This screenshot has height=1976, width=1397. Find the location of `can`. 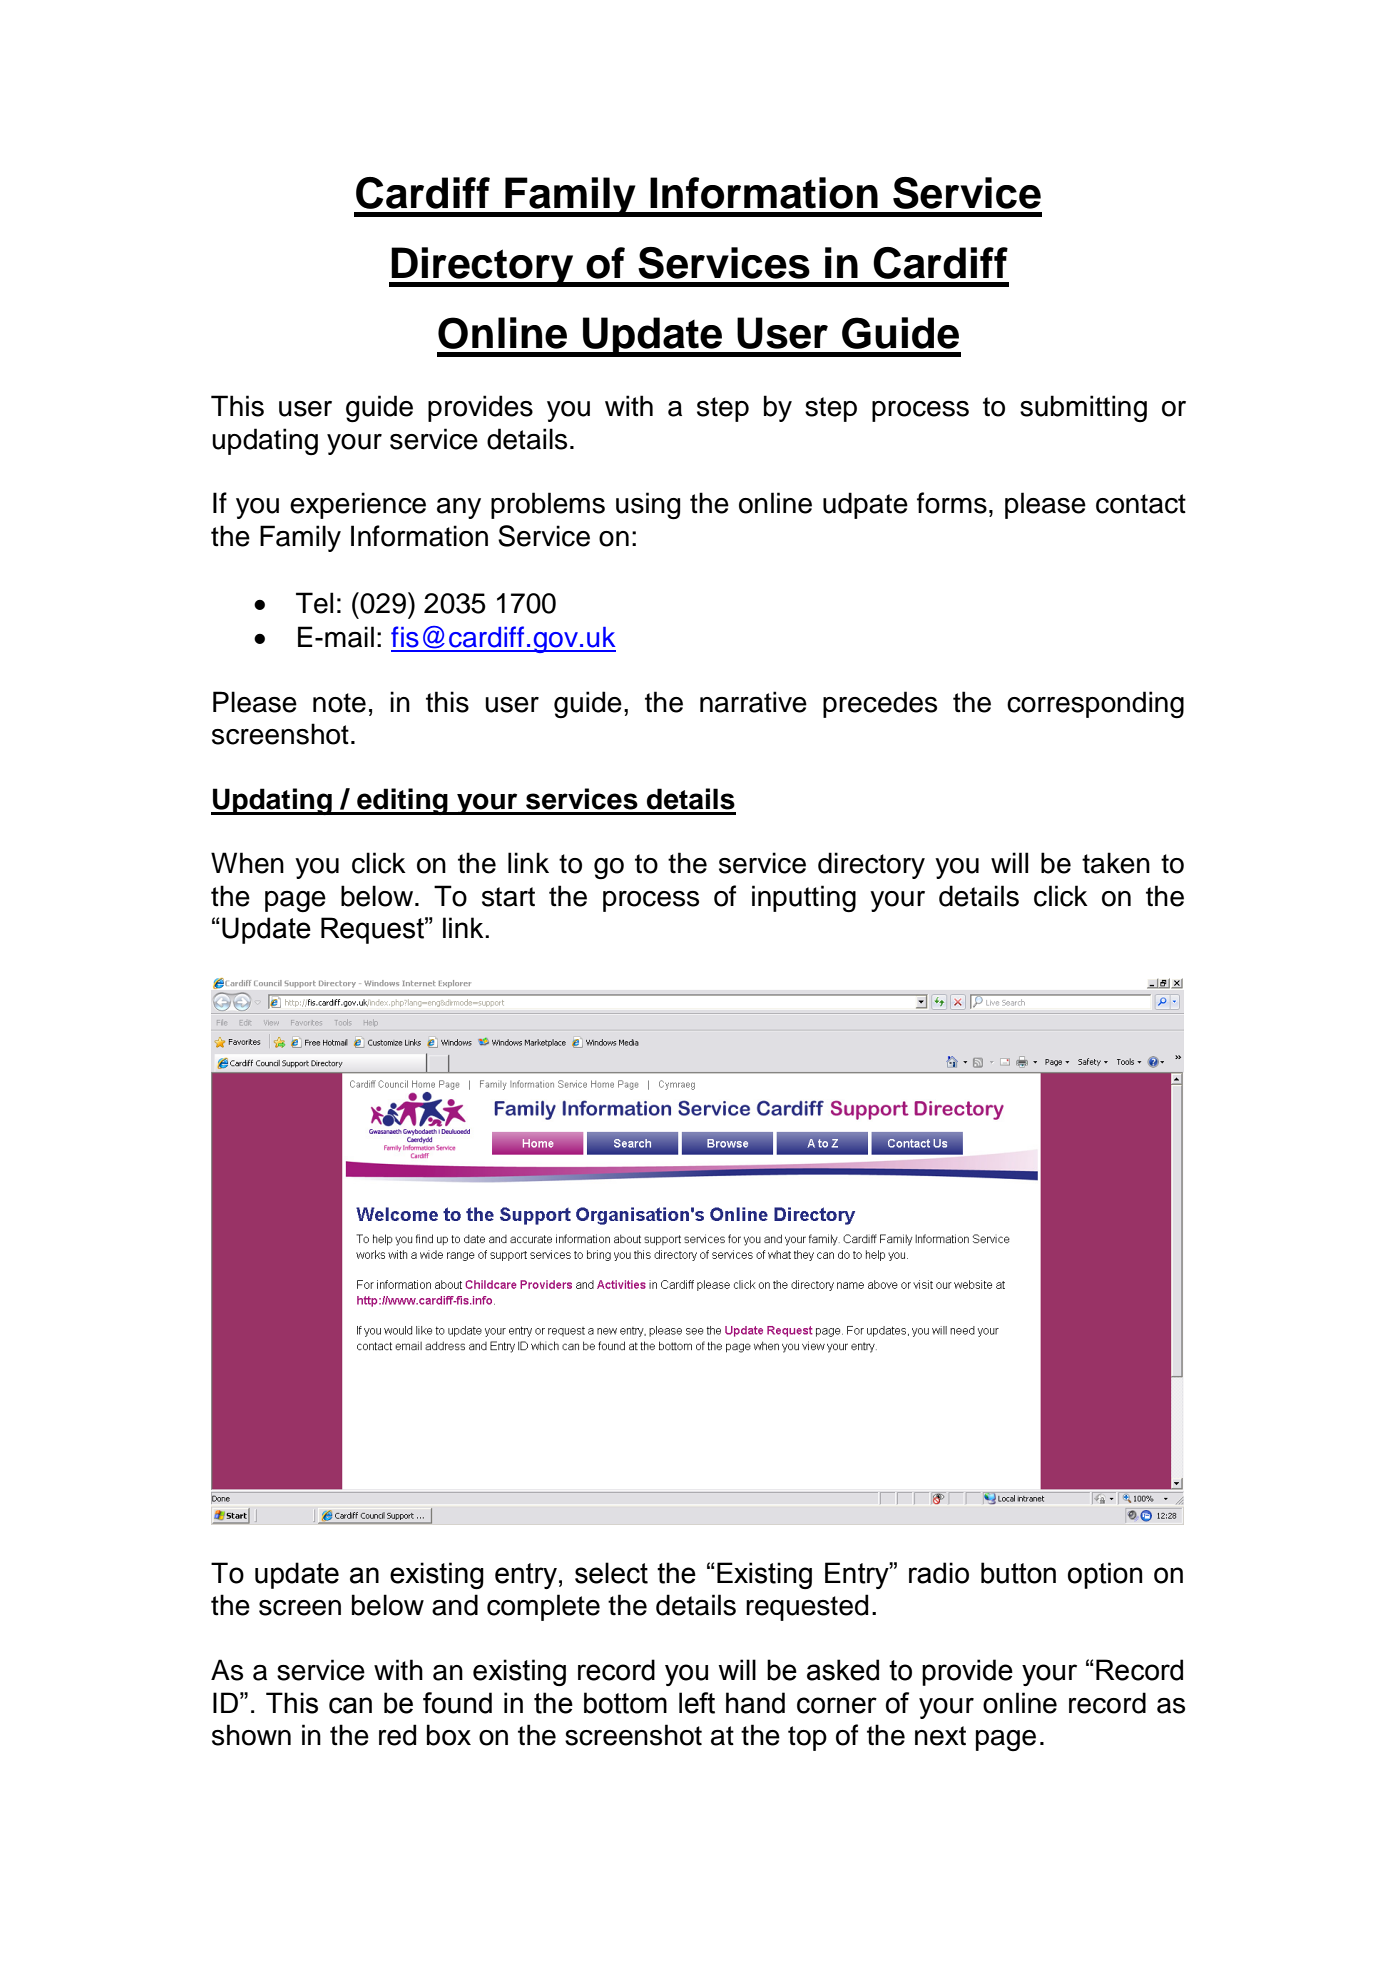

can is located at coordinates (350, 1705).
